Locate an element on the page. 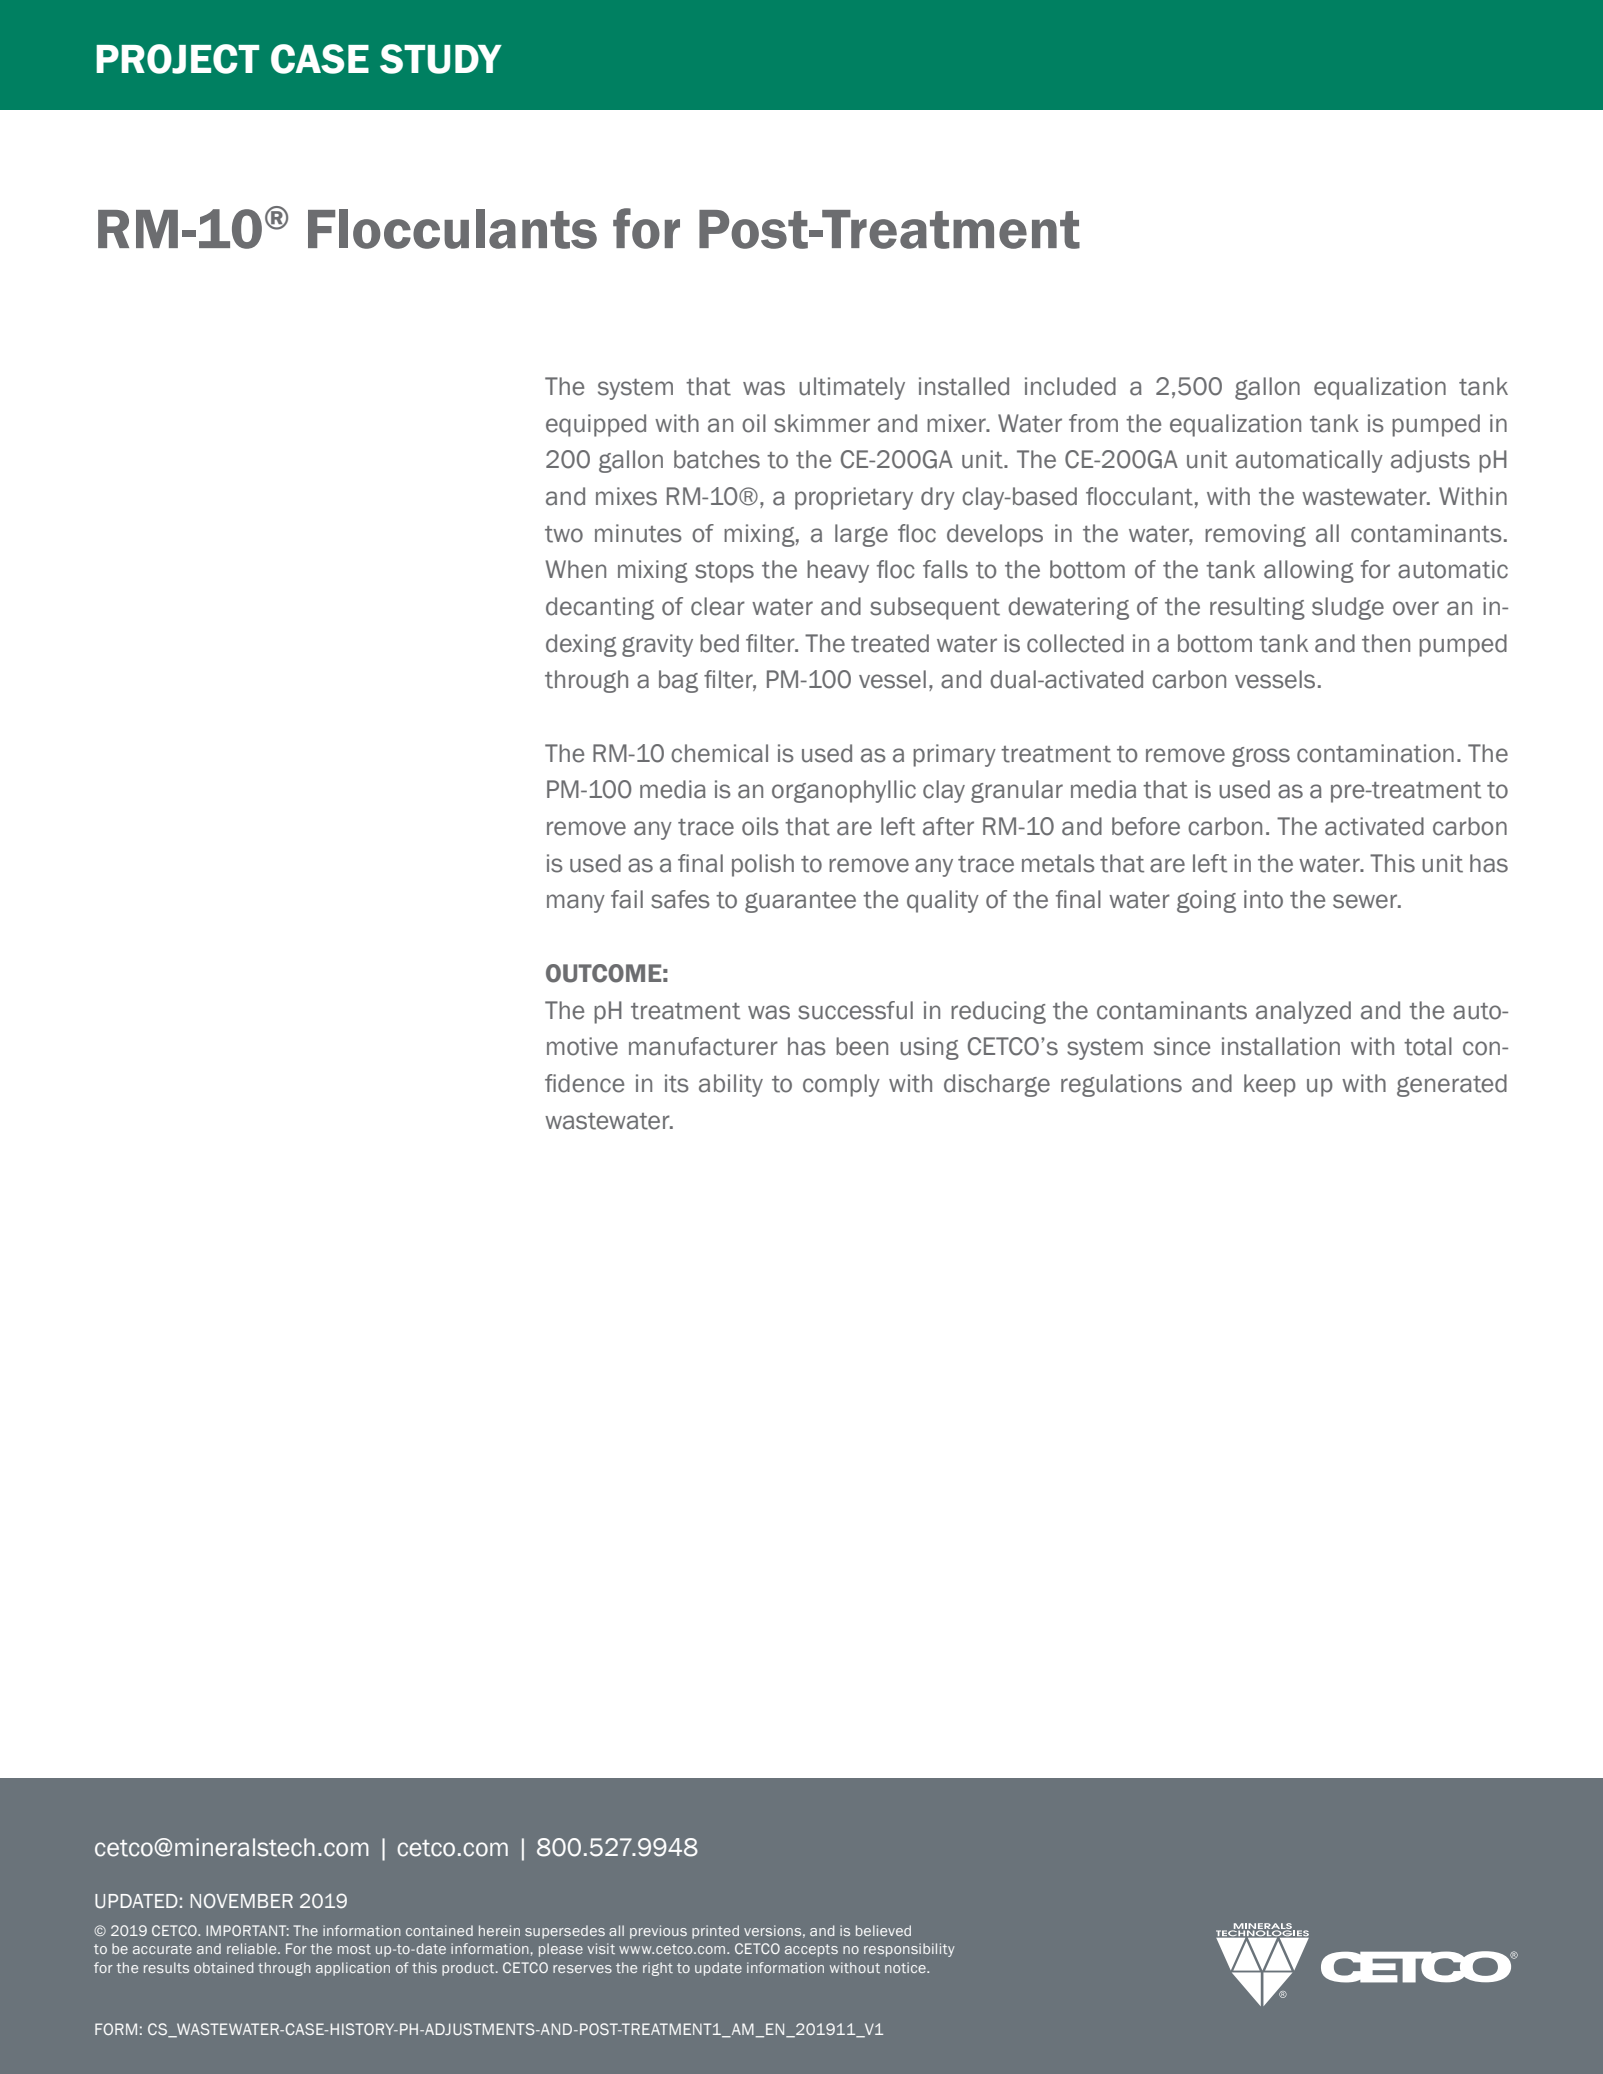 This page has height=2074, width=1603. decanting is located at coordinates (600, 608).
